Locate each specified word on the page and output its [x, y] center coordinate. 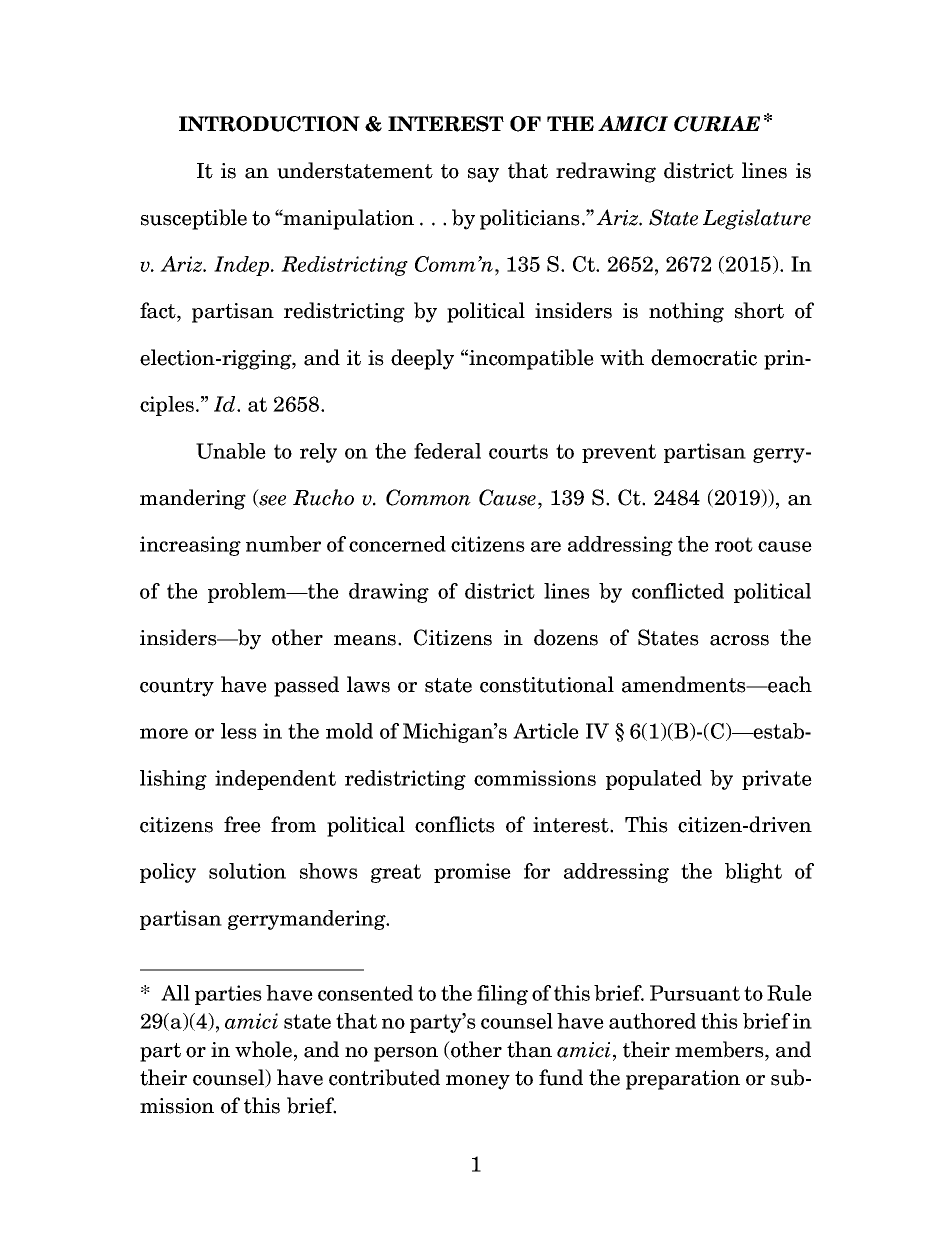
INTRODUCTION [269, 124]
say [483, 175]
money [478, 1082]
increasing [190, 546]
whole [263, 1049]
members [720, 1049]
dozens [566, 637]
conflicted [678, 591]
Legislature [757, 219]
